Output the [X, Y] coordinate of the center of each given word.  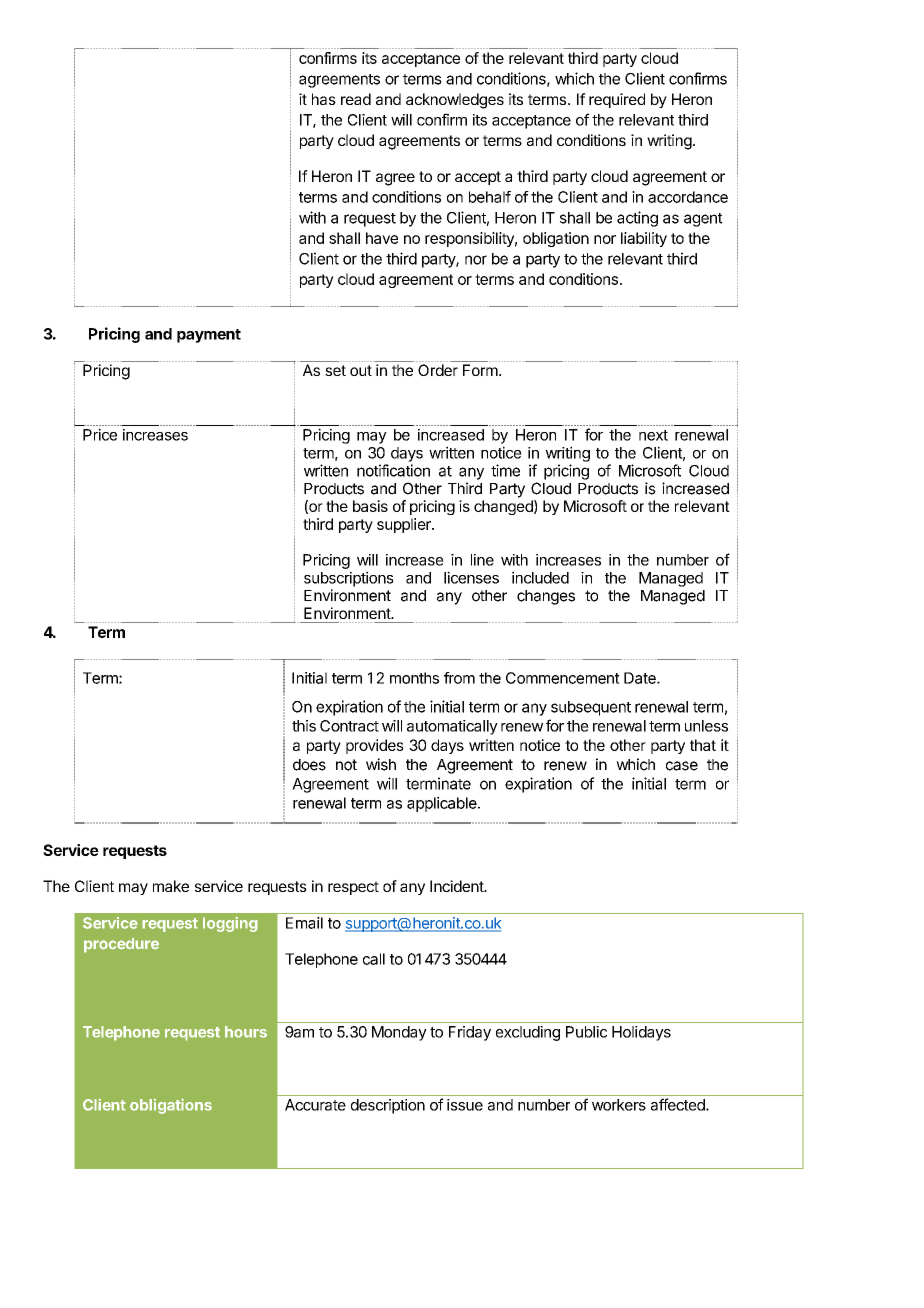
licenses [471, 577]
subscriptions [349, 579]
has [324, 99]
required [617, 100]
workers [619, 1105]
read [356, 99]
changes [546, 597]
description [388, 1106]
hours [246, 1032]
